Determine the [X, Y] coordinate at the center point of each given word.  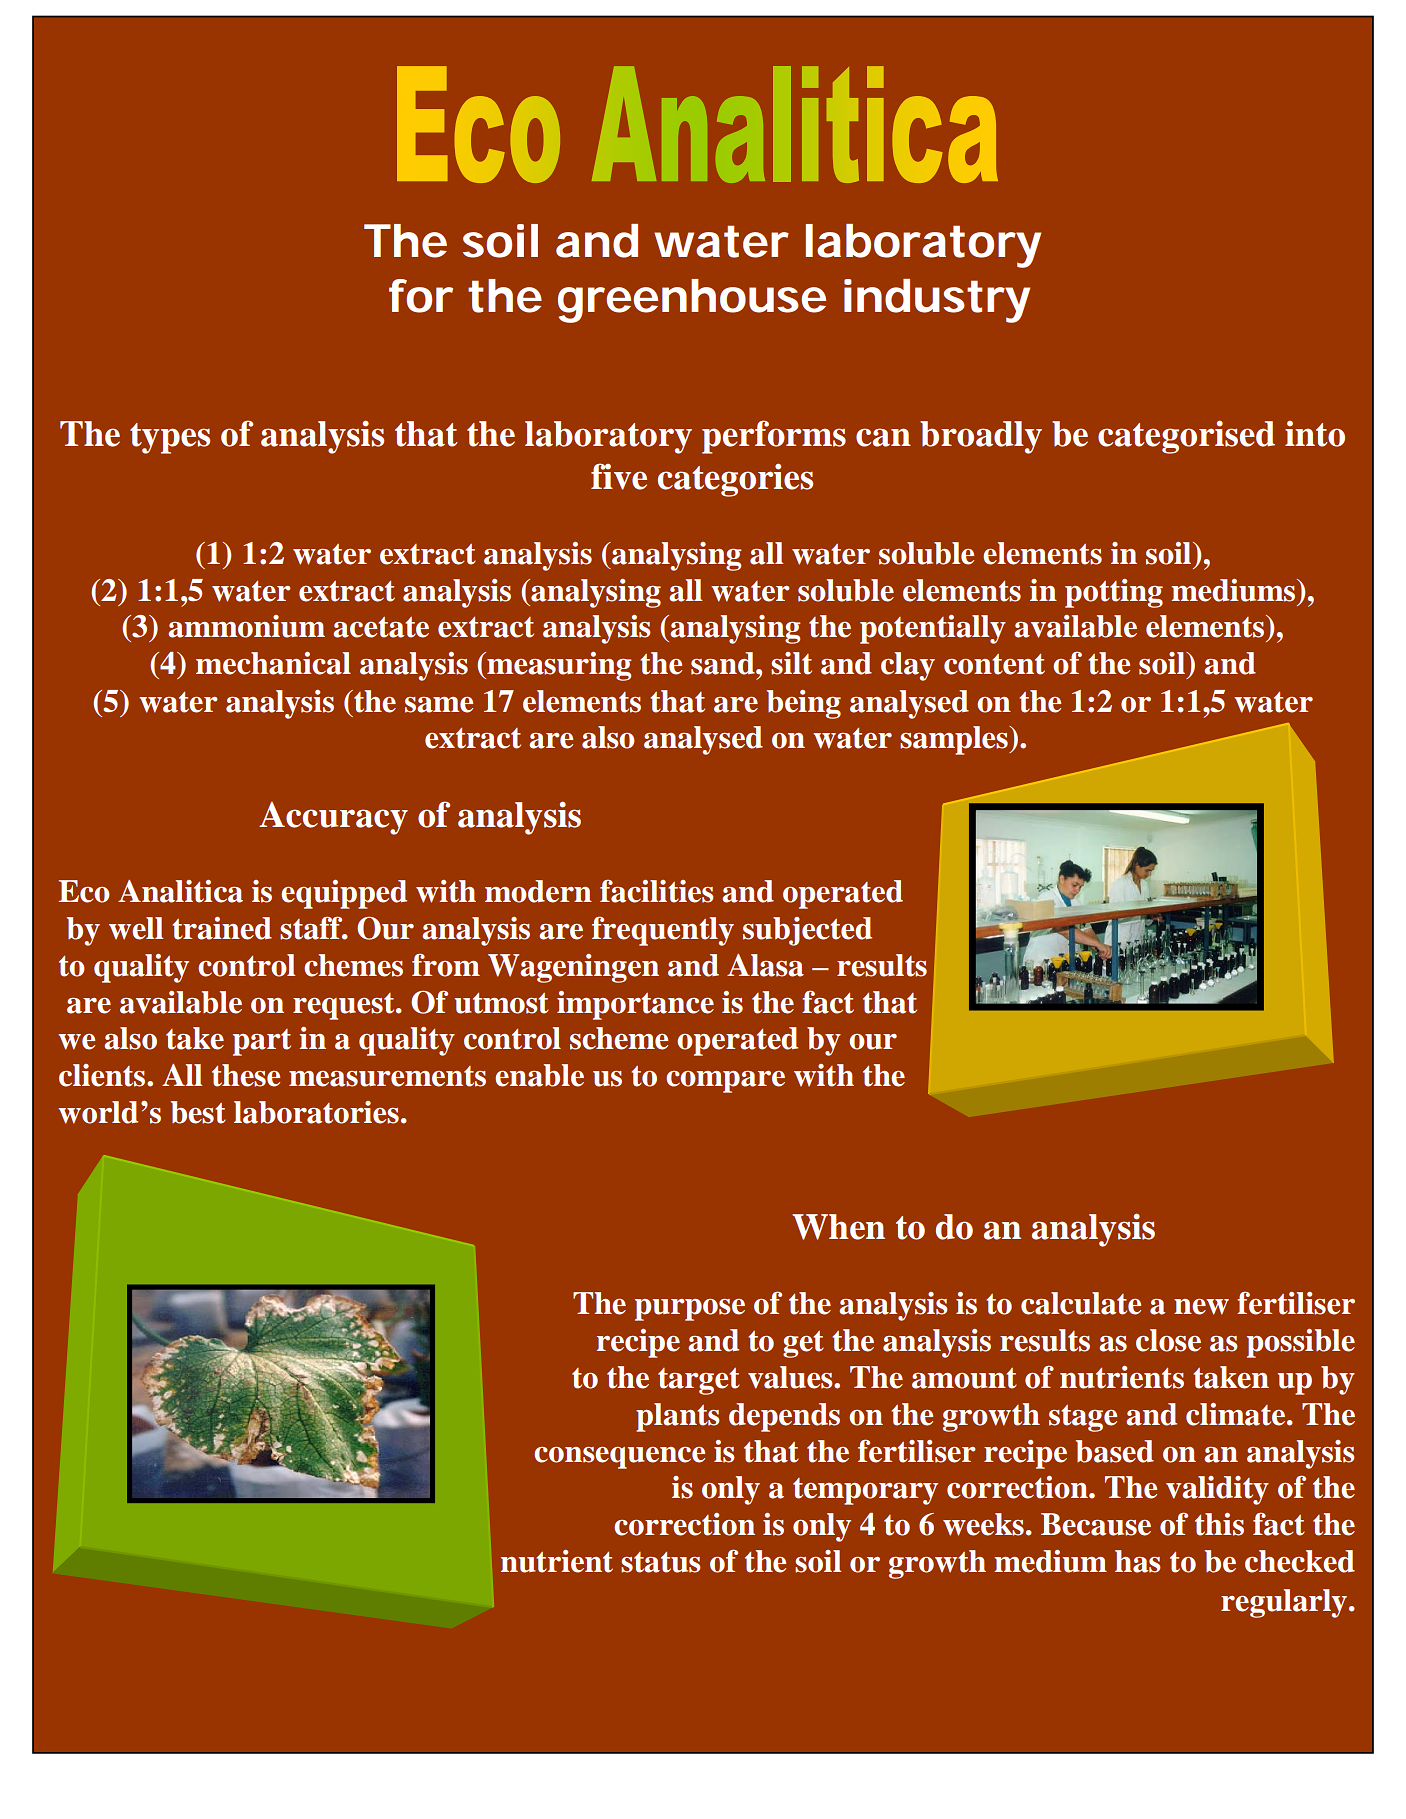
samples [955, 740]
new [1201, 1307]
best [198, 1112]
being [804, 704]
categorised [1186, 437]
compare [725, 1082]
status [660, 1562]
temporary [865, 1491]
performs [774, 437]
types [170, 438]
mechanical [273, 663]
